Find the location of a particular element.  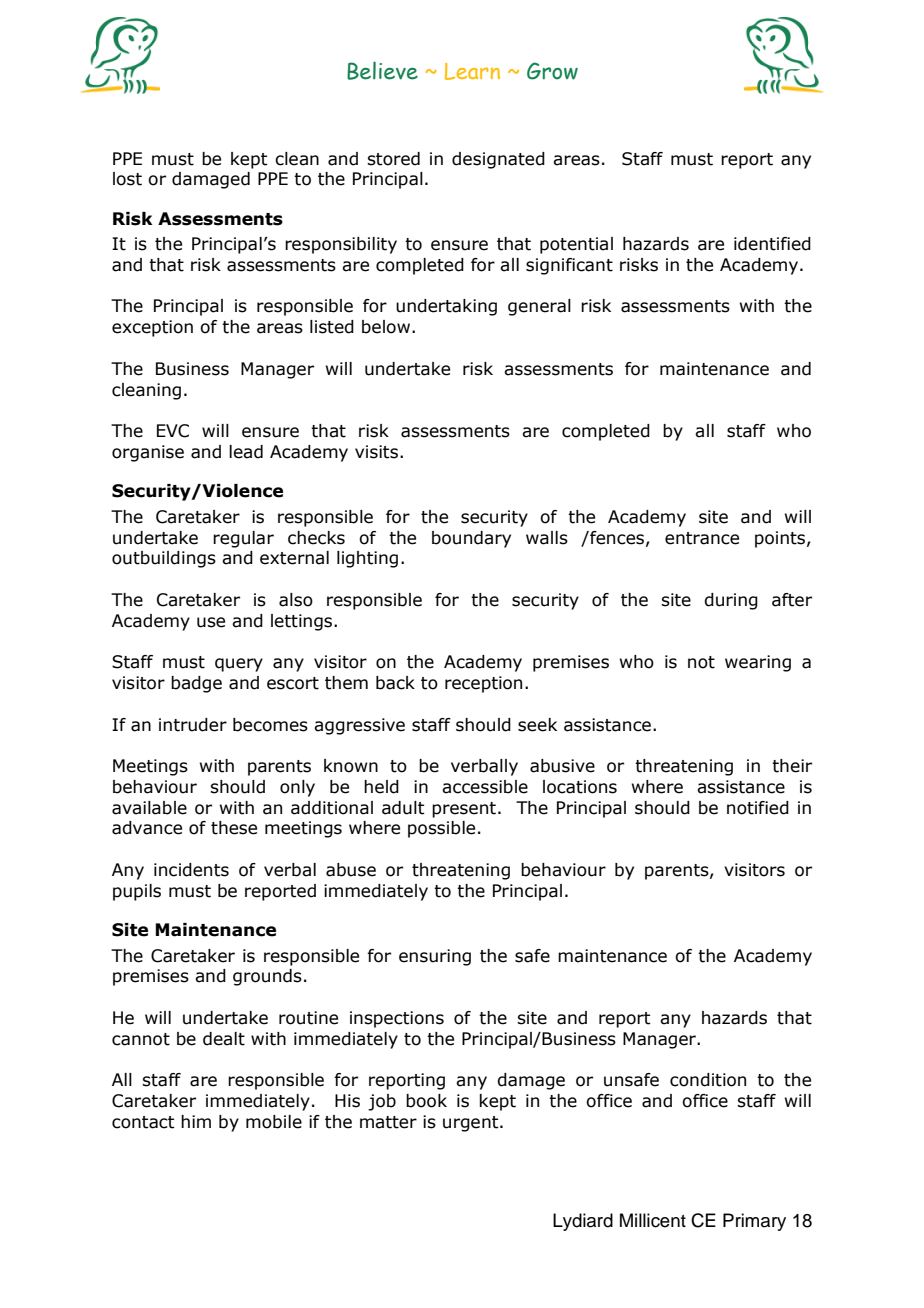

notified is located at coordinates (758, 808).
